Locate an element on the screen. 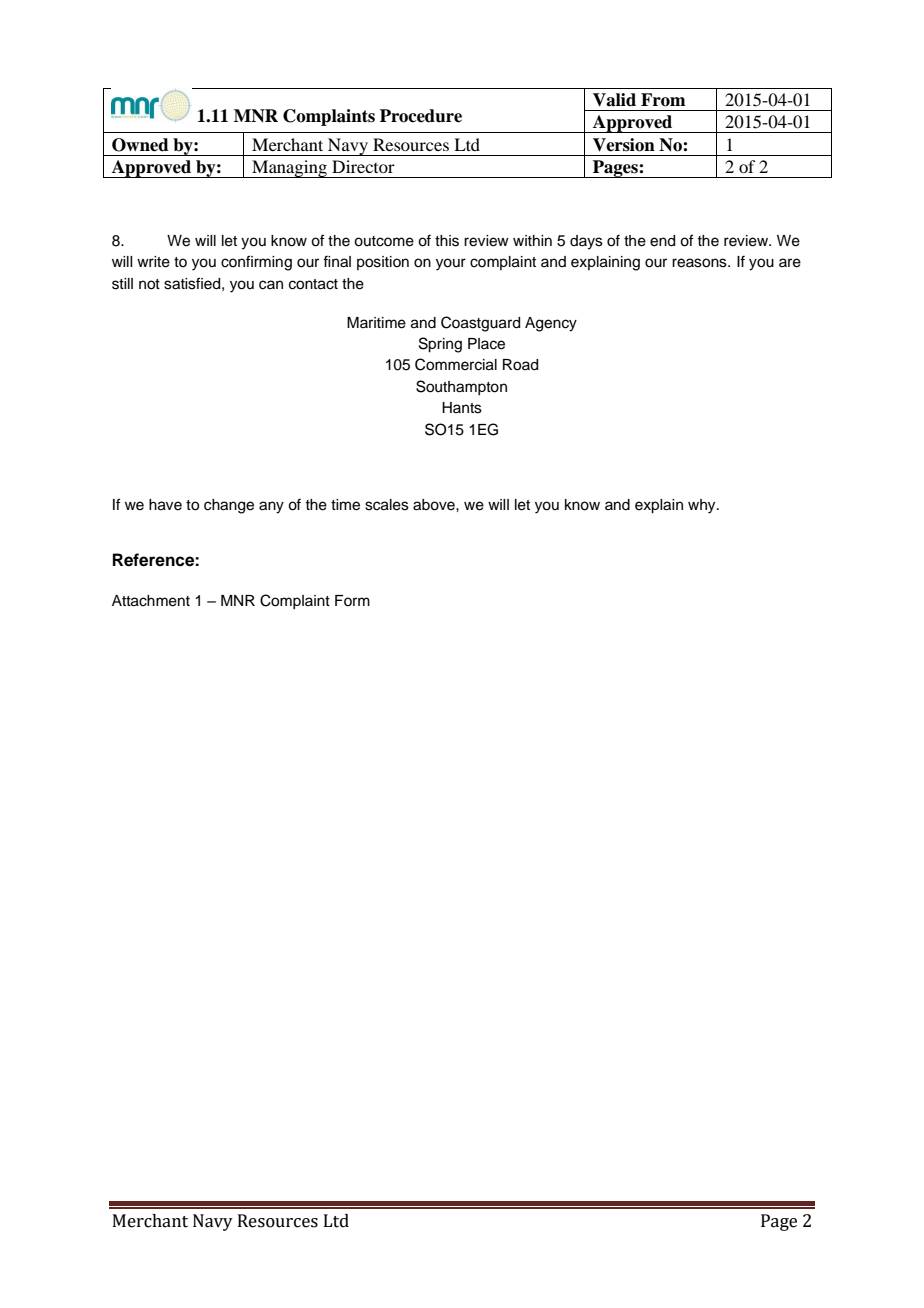 This screenshot has width=924, height=1308. Owned is located at coordinates (140, 145).
